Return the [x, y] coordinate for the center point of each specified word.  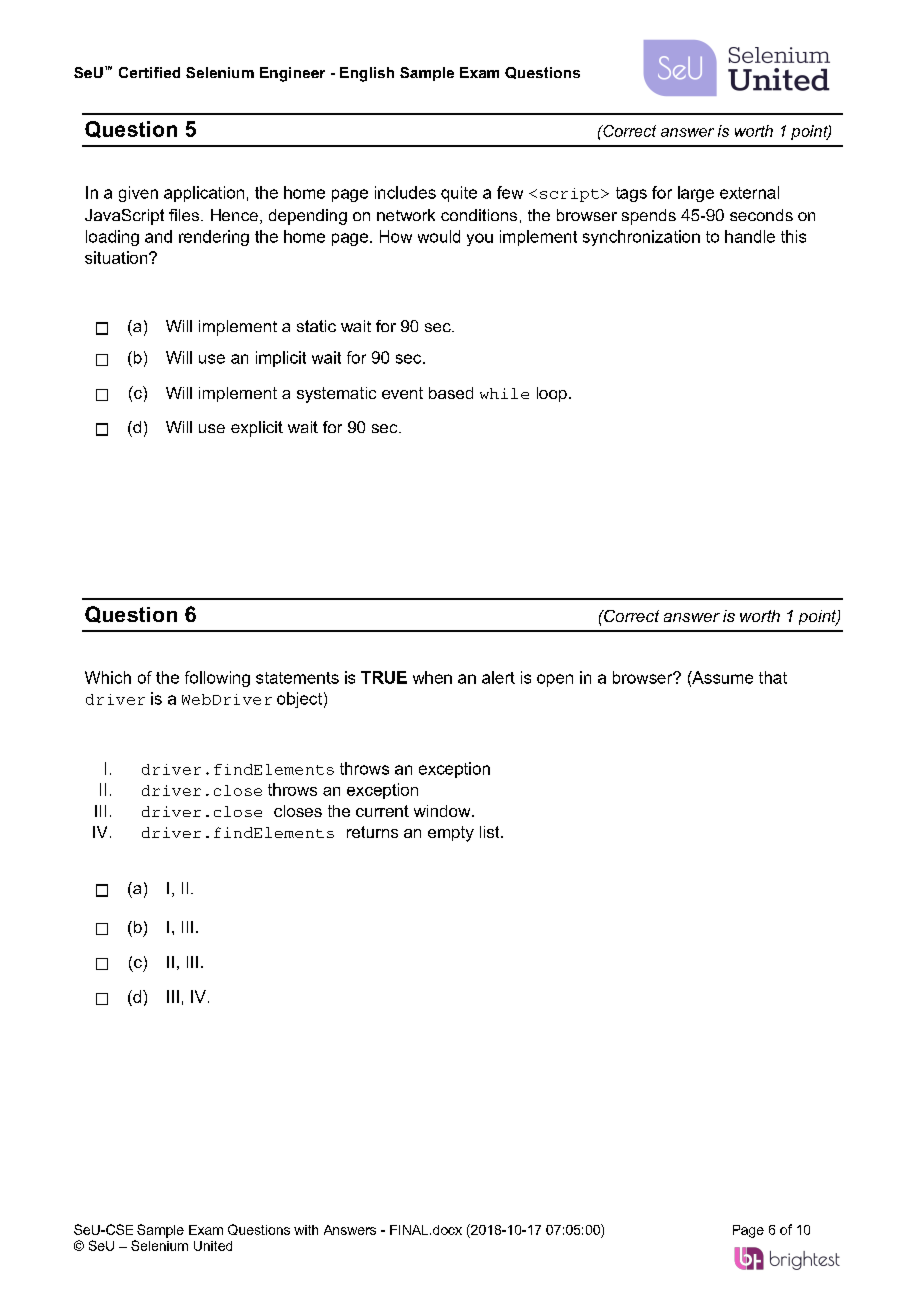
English [367, 74]
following [217, 679]
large [696, 194]
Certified [149, 72]
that [773, 677]
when [432, 677]
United [213, 1246]
